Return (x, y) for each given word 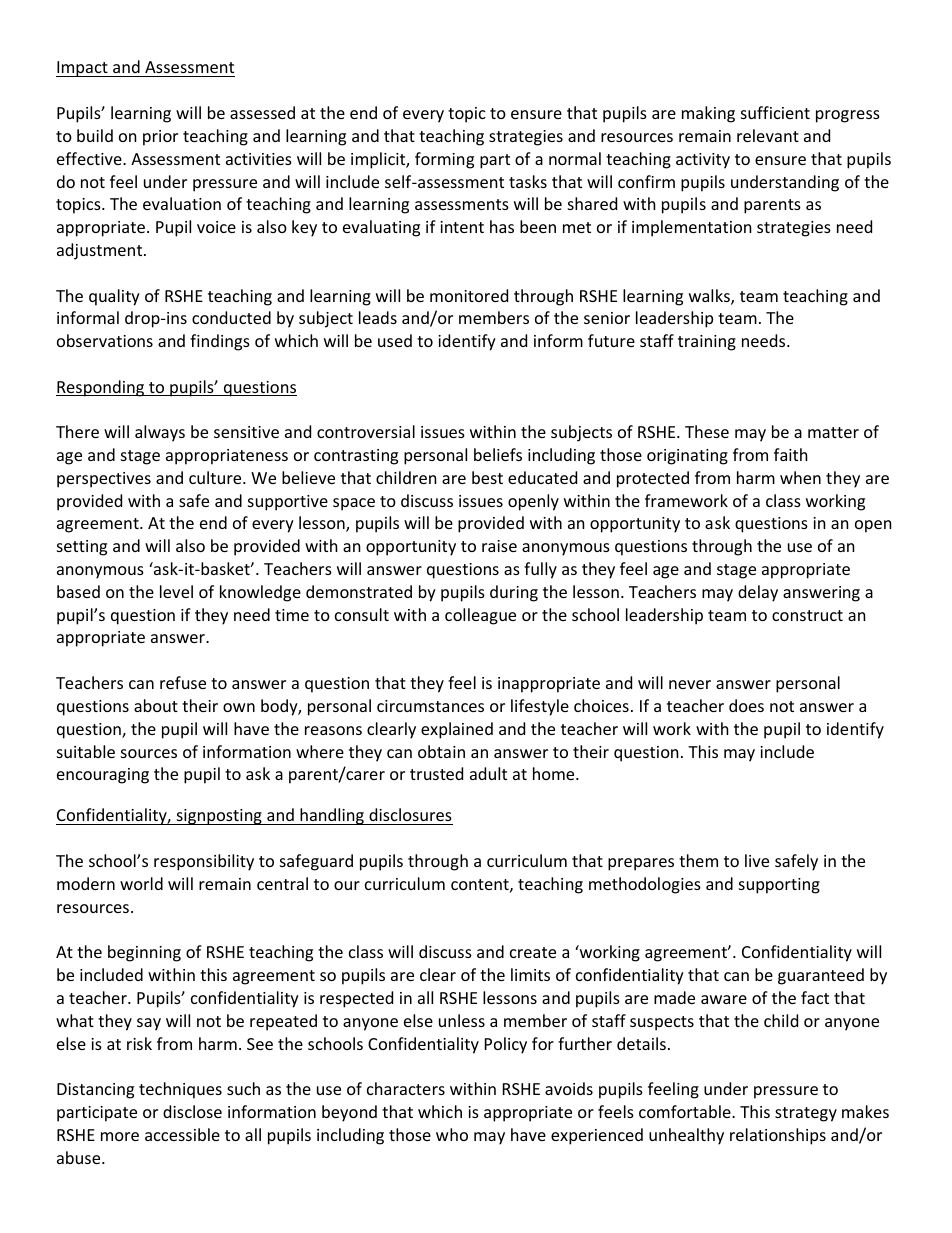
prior (160, 138)
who (452, 1134)
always (160, 433)
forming (444, 160)
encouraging (103, 776)
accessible (182, 1134)
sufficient (775, 112)
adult (488, 773)
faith (791, 454)
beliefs (498, 454)
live (757, 860)
